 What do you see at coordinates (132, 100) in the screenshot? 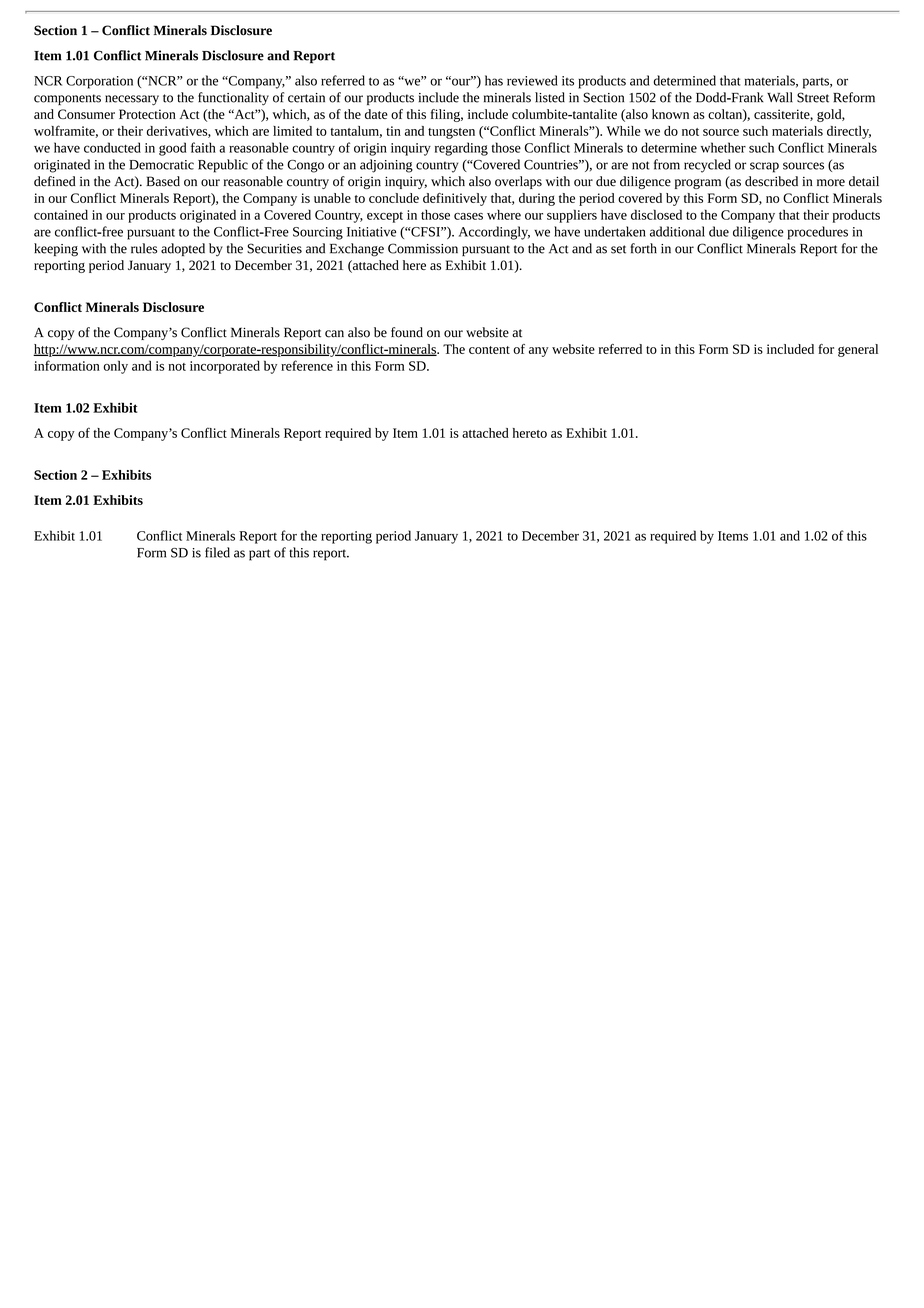
I see `necessary` at bounding box center [132, 100].
